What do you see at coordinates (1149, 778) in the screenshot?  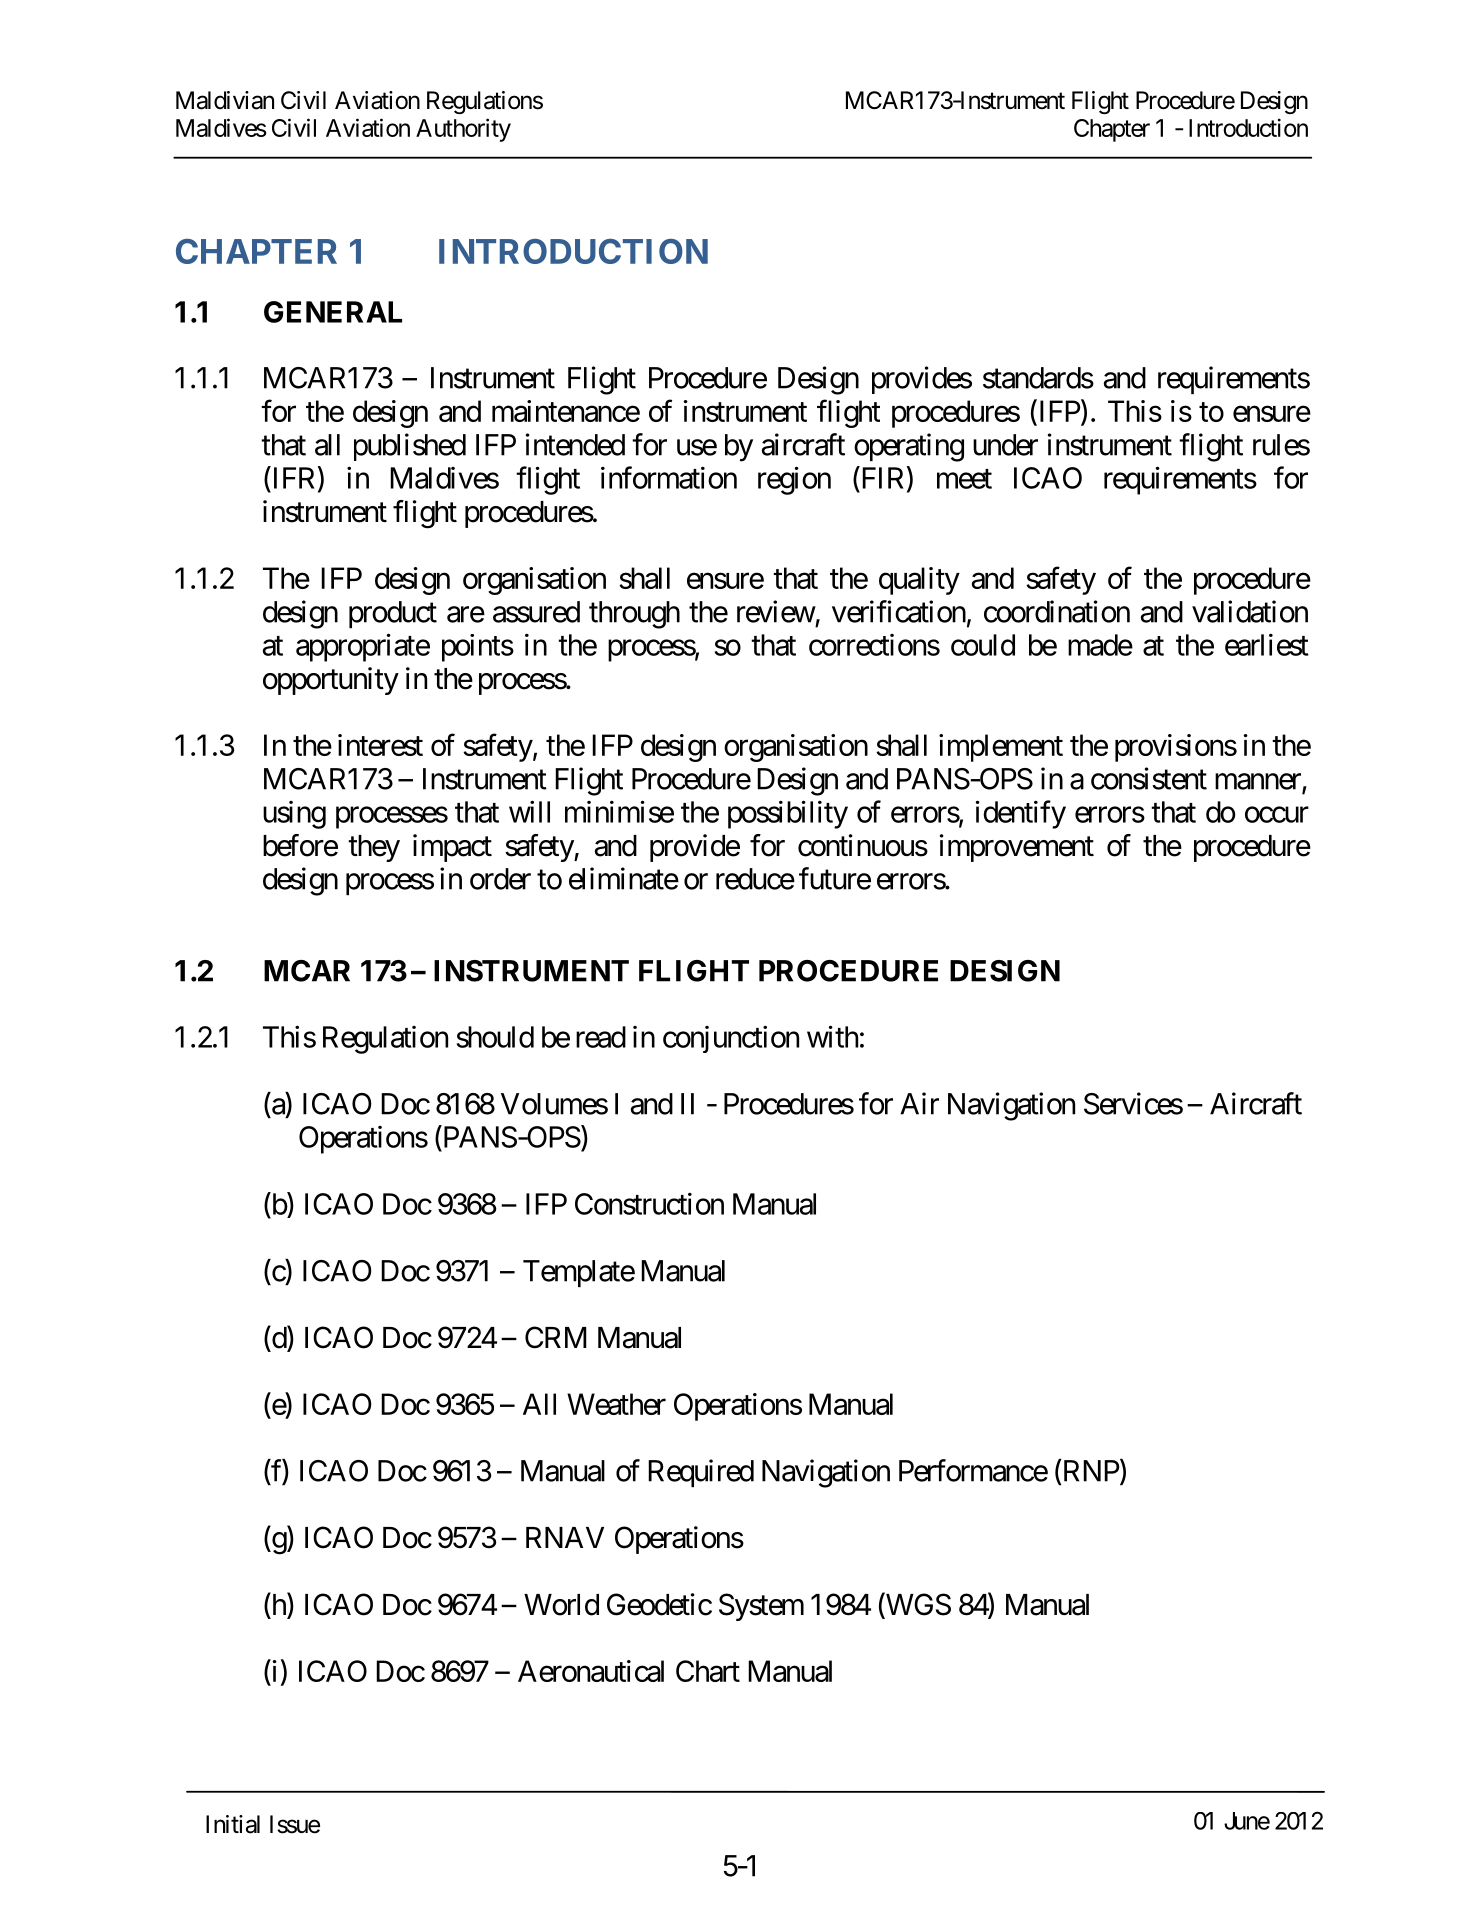 I see `consistent` at bounding box center [1149, 778].
